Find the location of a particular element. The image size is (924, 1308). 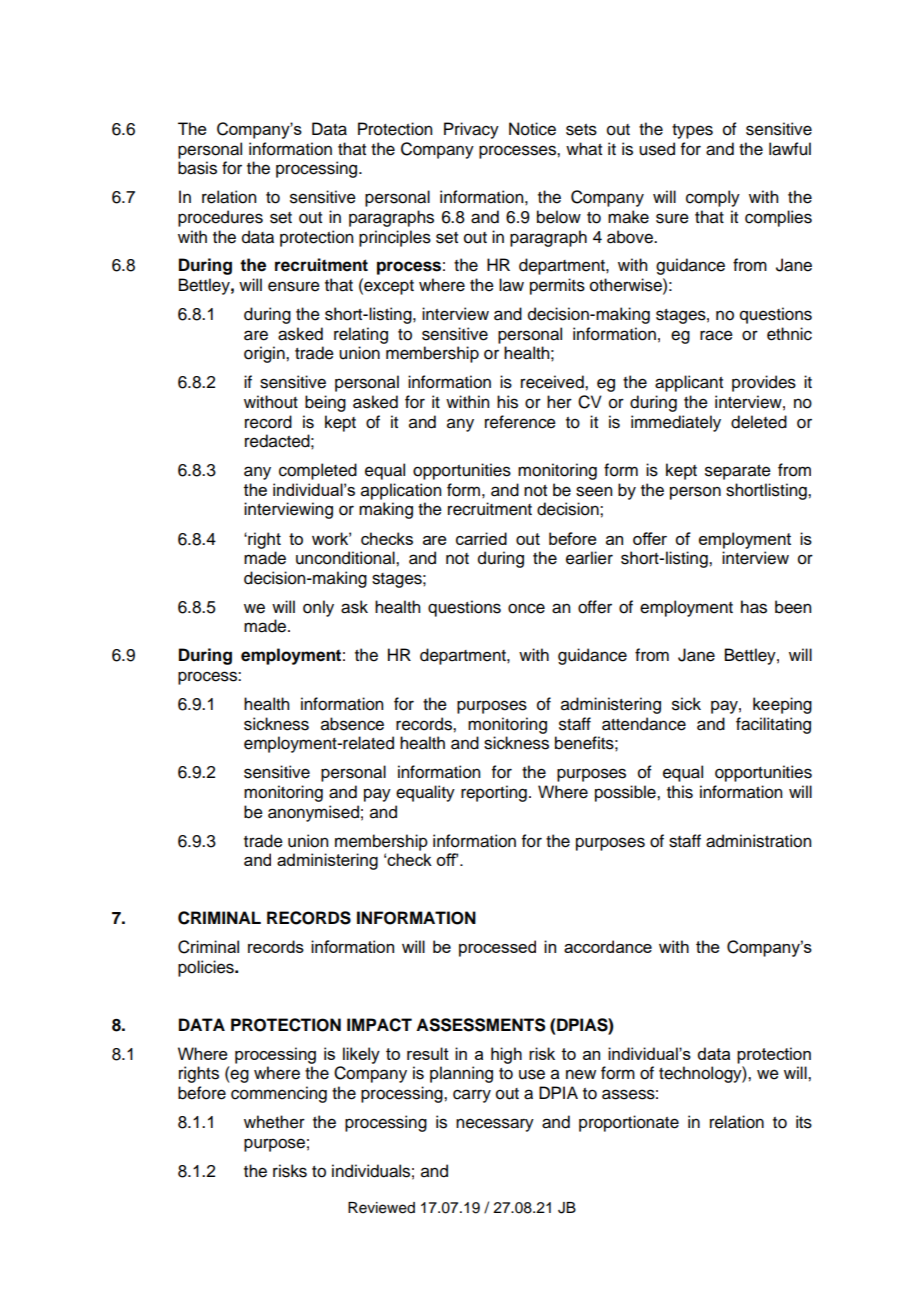

basis is located at coordinates (197, 168).
